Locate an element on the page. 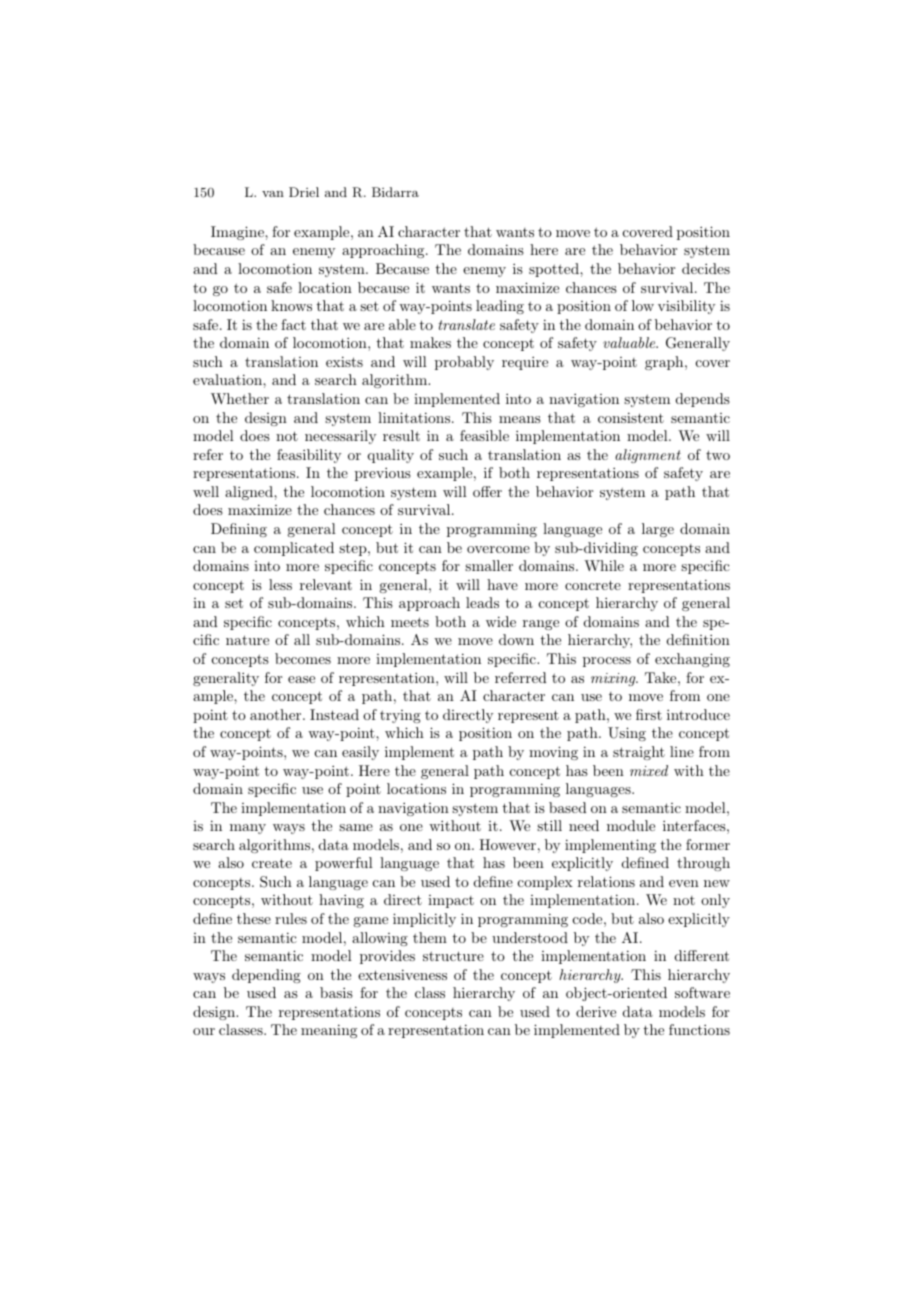 Image resolution: width=924 pixels, height=1308 pixels. large is located at coordinates (658, 530).
